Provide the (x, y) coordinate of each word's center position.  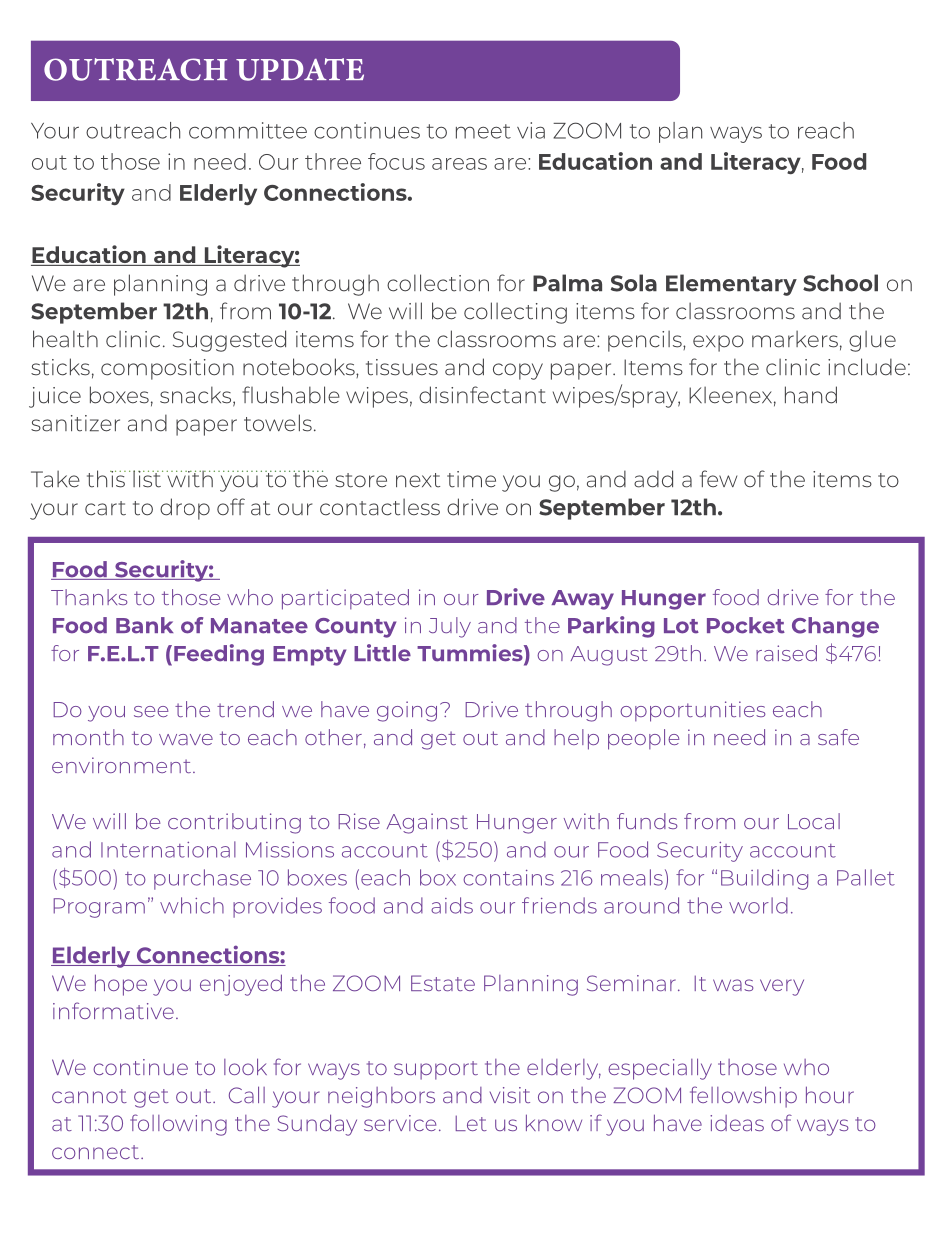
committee (248, 130)
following (178, 1125)
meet (483, 131)
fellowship (743, 1097)
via (531, 130)
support (436, 1070)
